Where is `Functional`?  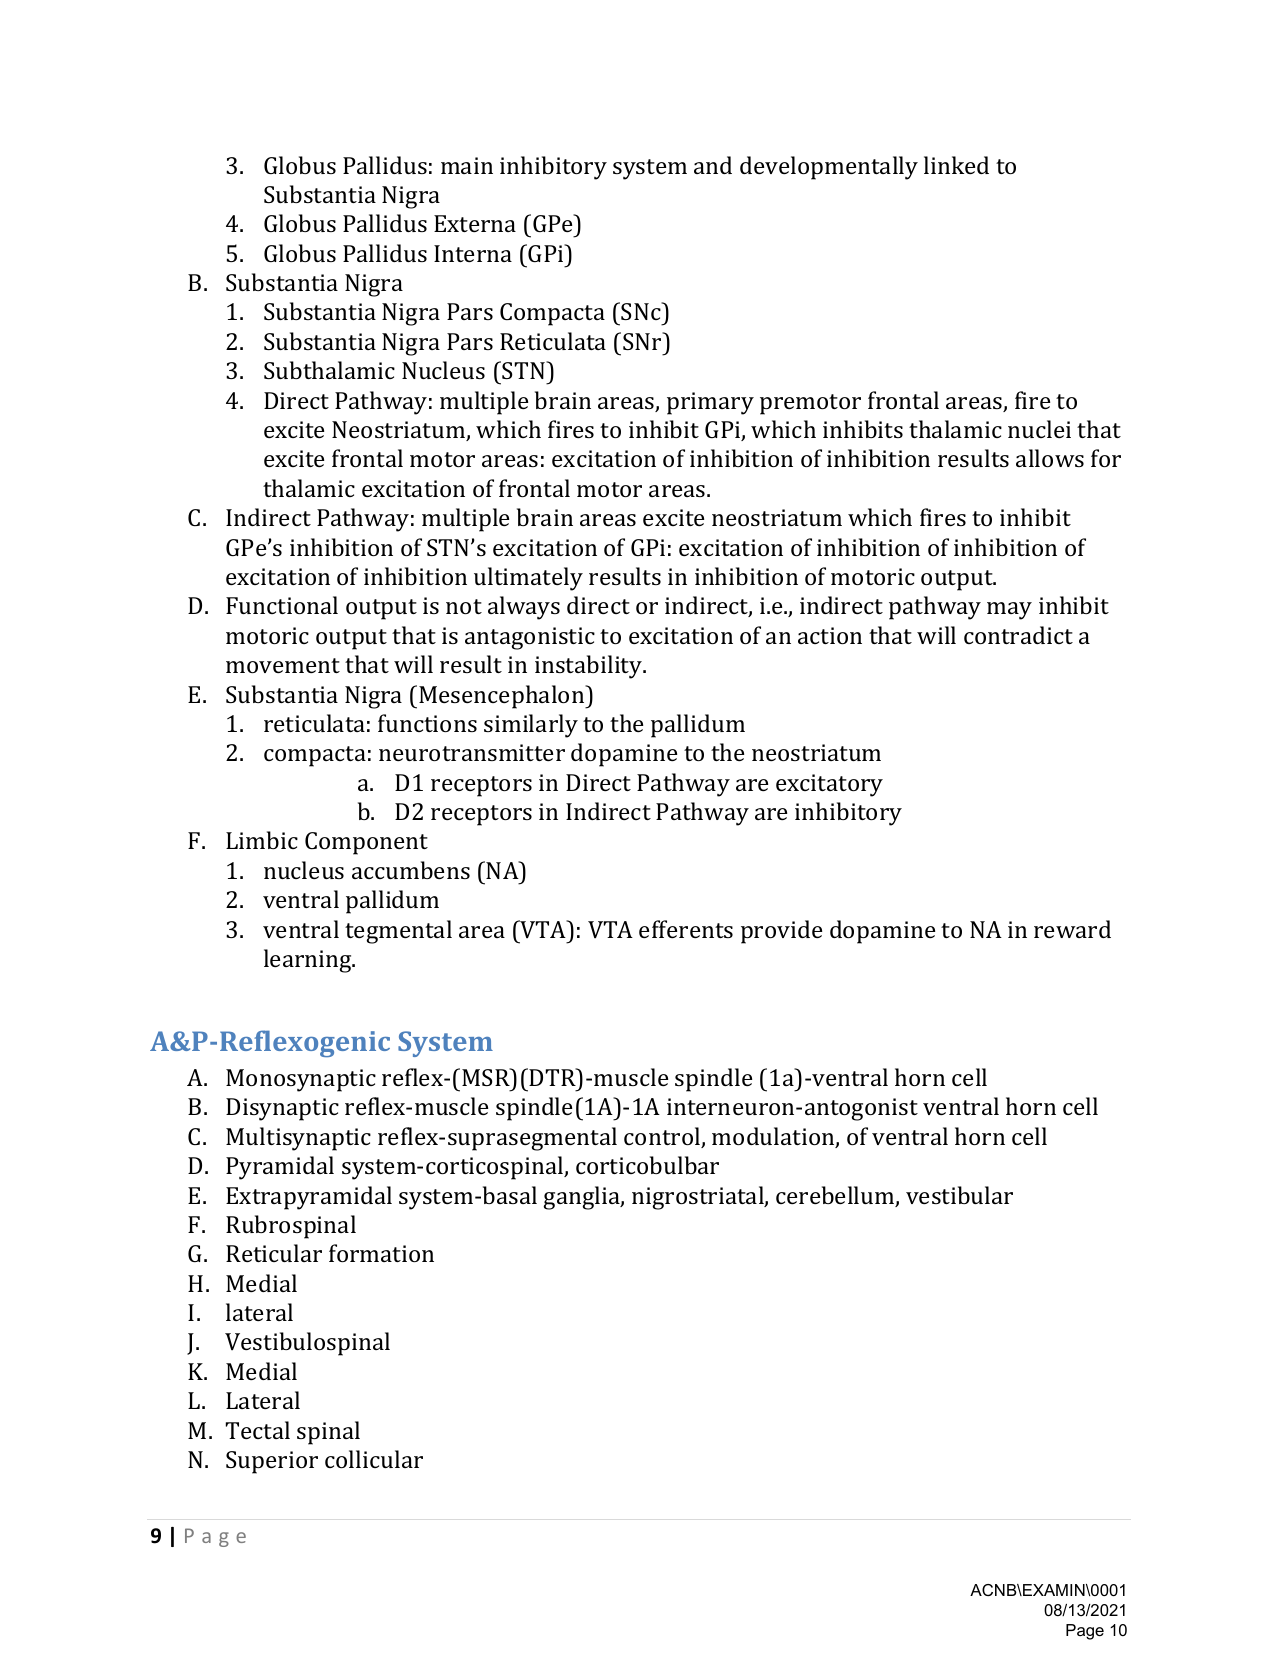 Functional is located at coordinates (282, 605).
